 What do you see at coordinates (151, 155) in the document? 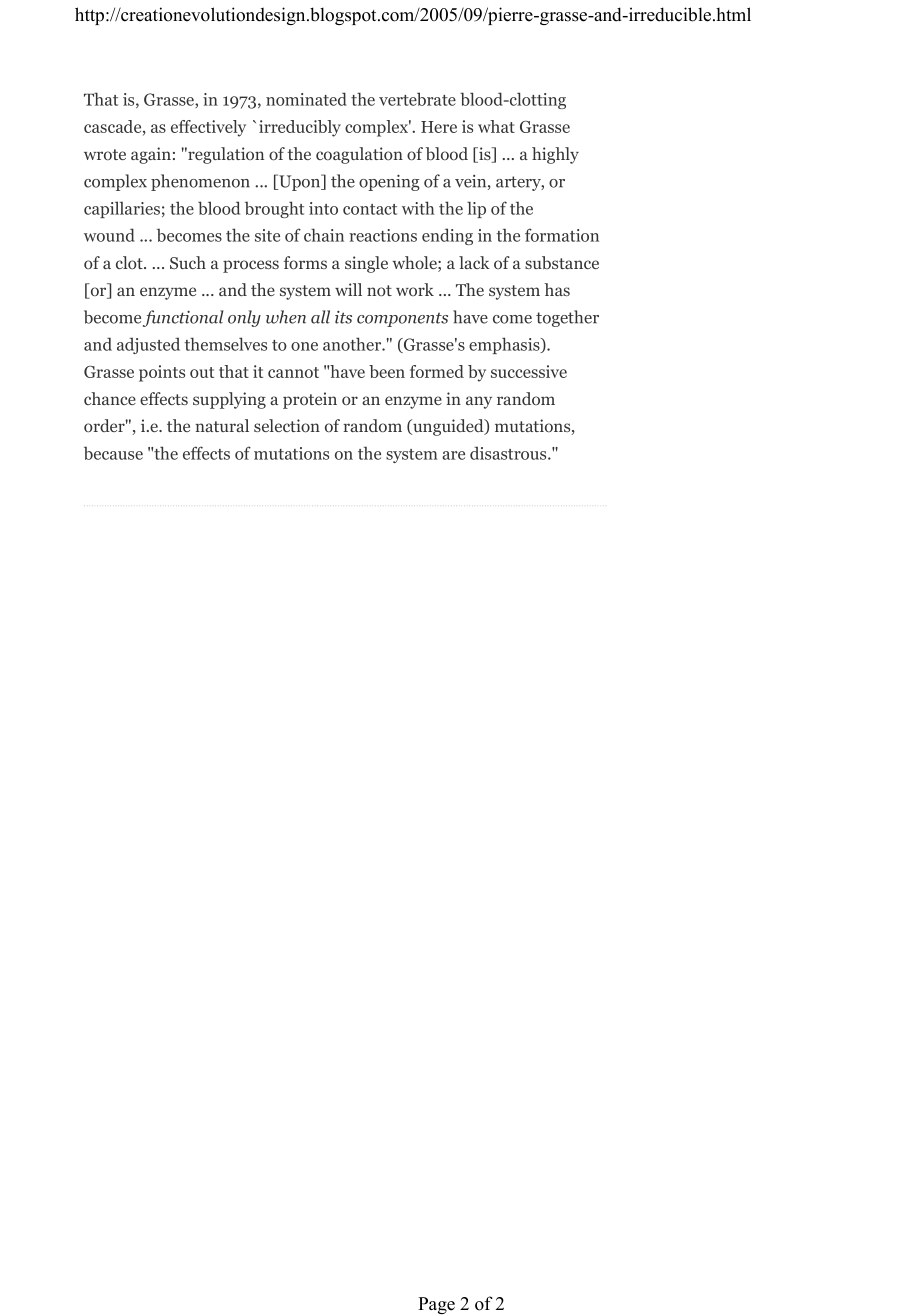
I see `again` at bounding box center [151, 155].
